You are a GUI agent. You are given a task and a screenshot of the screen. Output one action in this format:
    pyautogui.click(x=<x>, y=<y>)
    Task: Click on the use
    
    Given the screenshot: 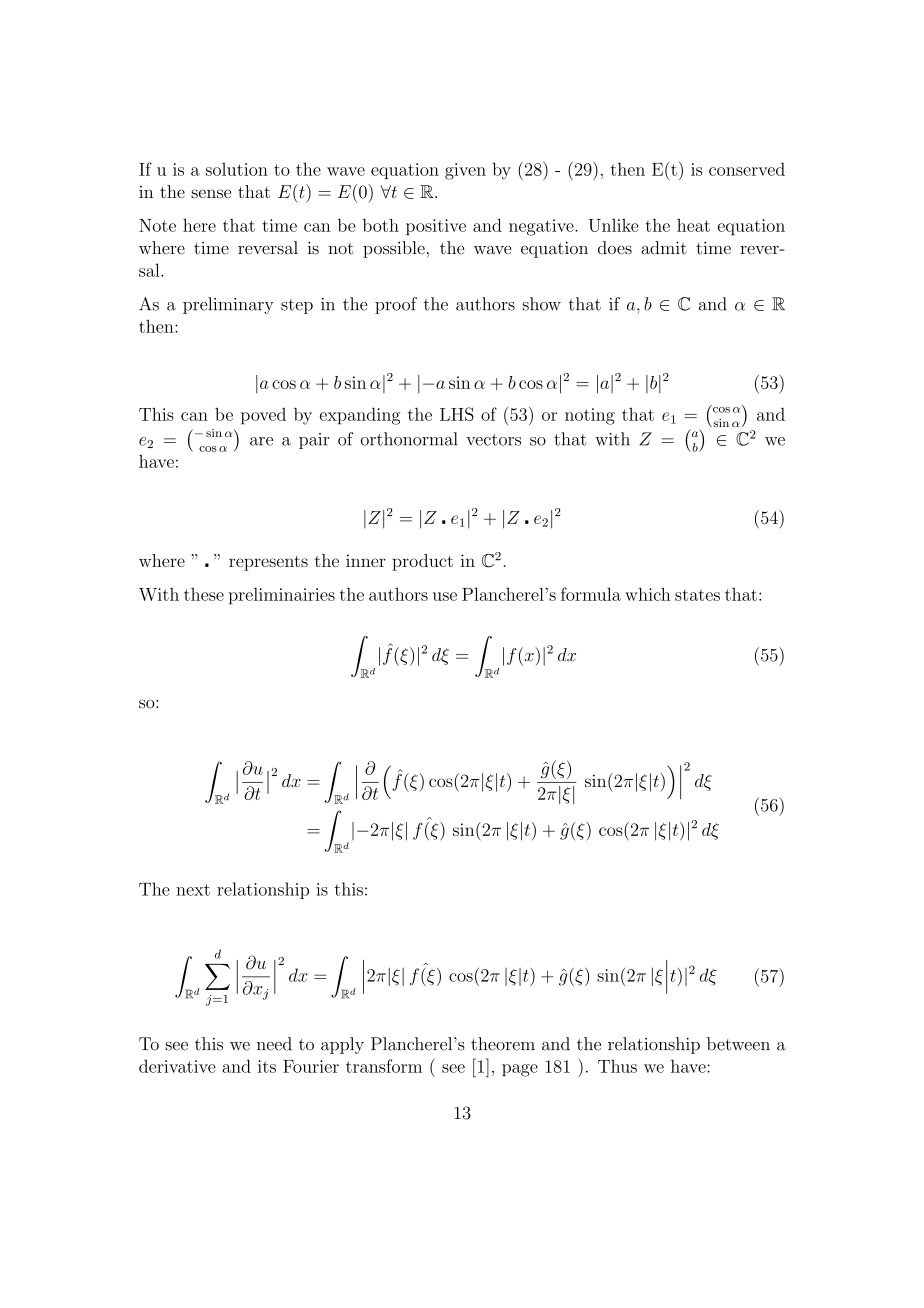 What is the action you would take?
    pyautogui.click(x=445, y=596)
